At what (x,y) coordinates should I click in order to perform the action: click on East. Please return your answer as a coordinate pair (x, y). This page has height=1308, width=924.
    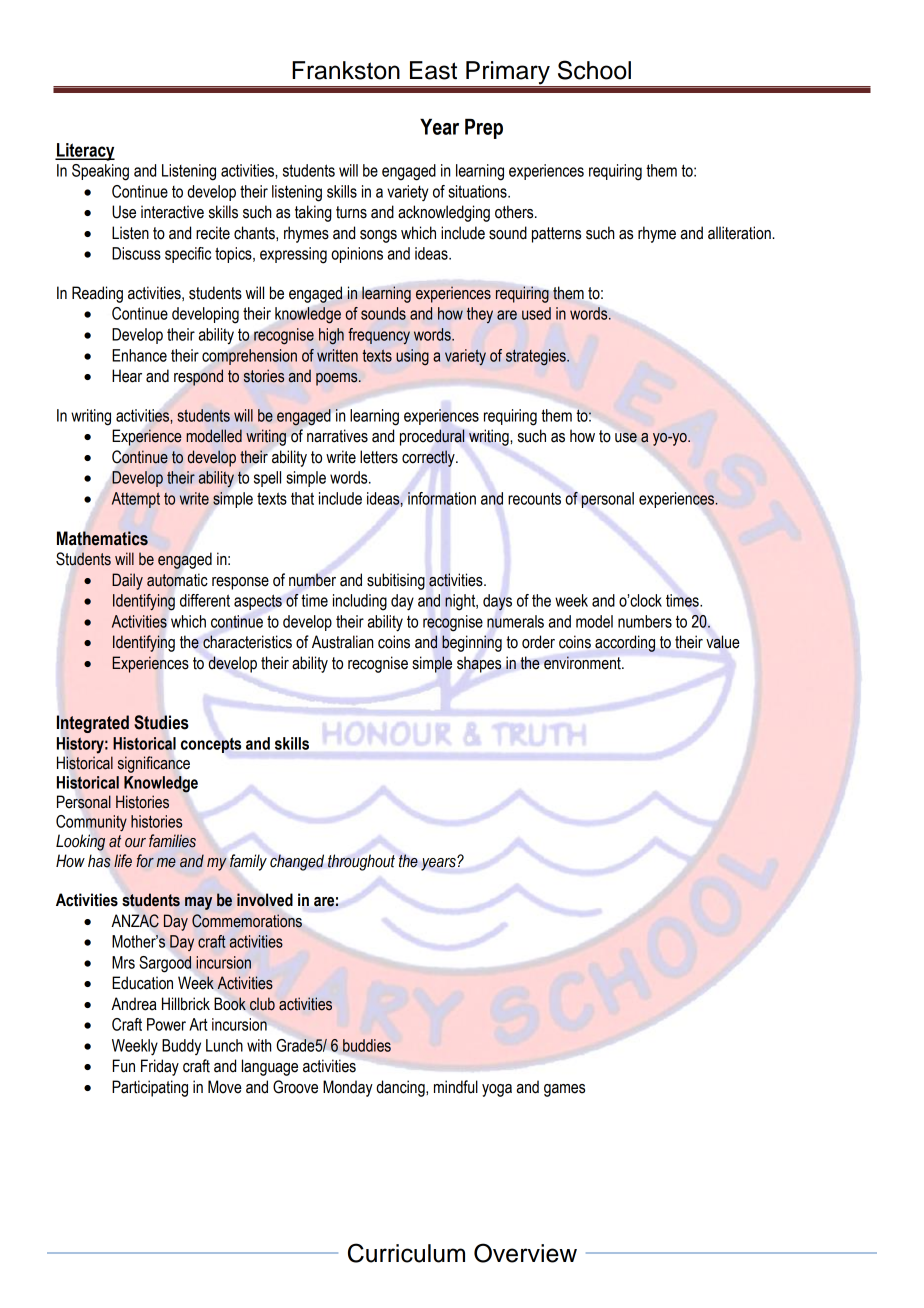
    Looking at the image, I should click on (433, 70).
